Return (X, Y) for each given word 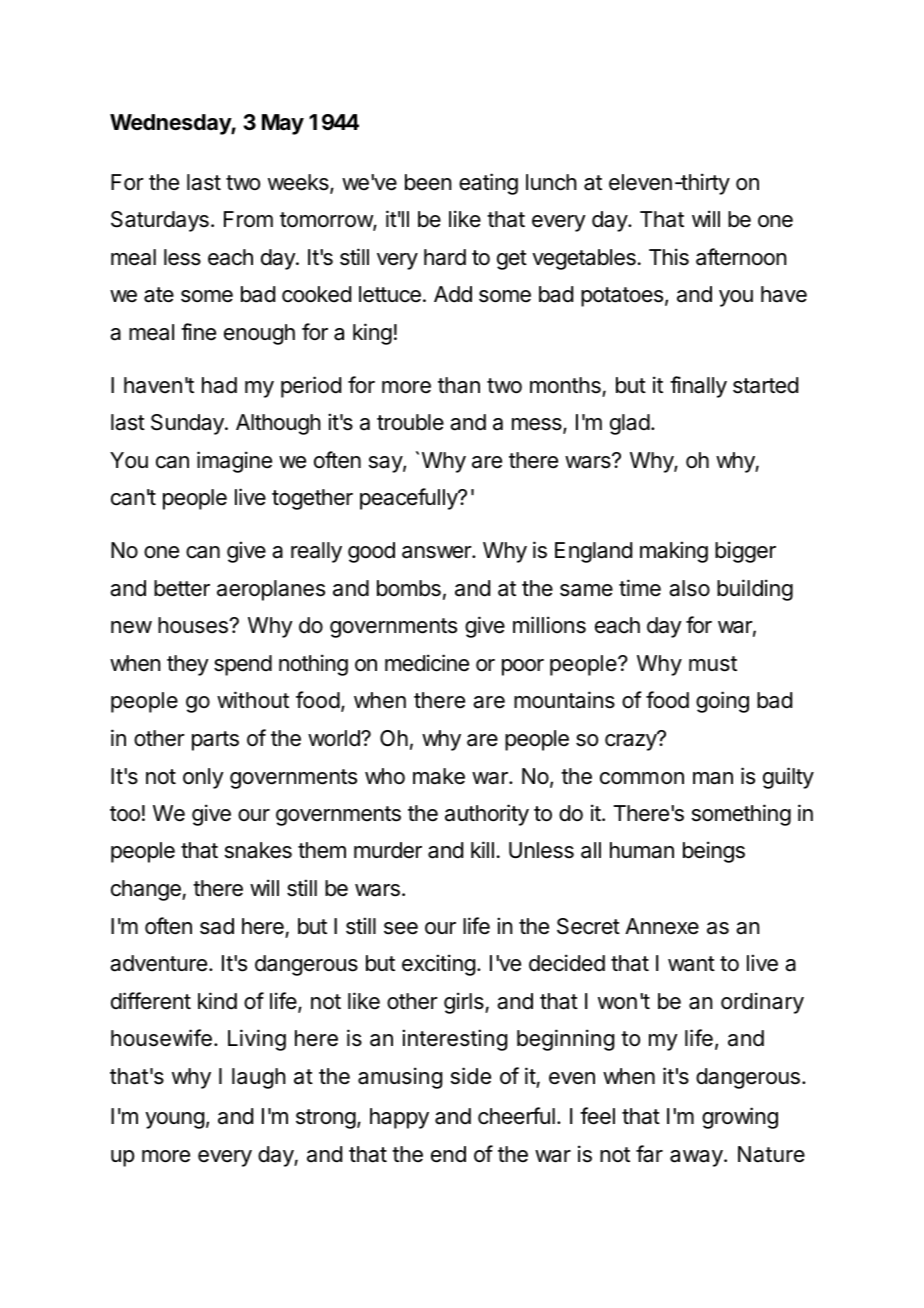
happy (399, 1118)
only (203, 778)
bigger (745, 552)
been (428, 182)
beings (714, 852)
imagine (234, 462)
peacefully (409, 499)
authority (487, 815)
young (174, 1120)
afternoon (741, 257)
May (283, 124)
